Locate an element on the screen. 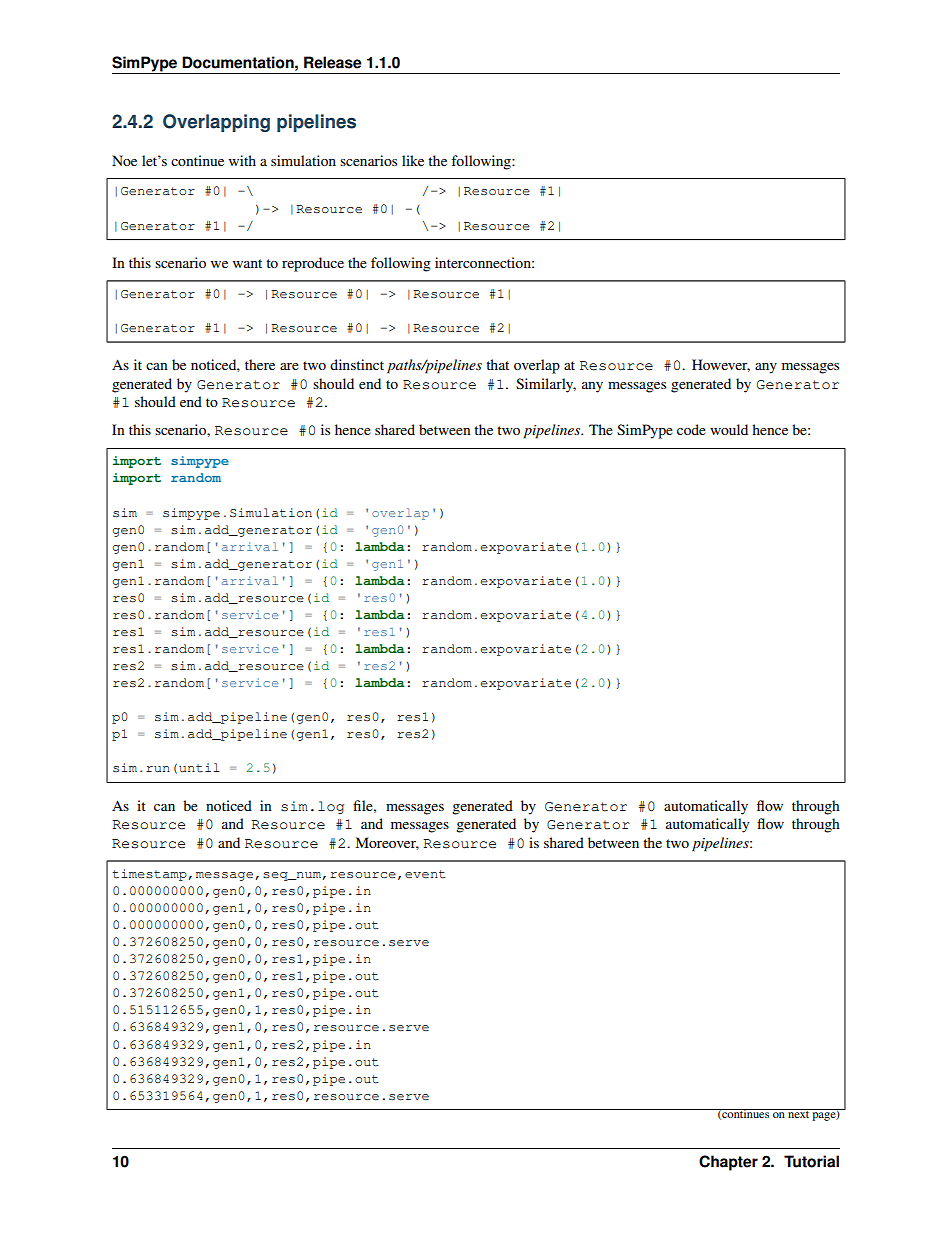 The image size is (952, 1233). next is located at coordinates (798, 1113).
